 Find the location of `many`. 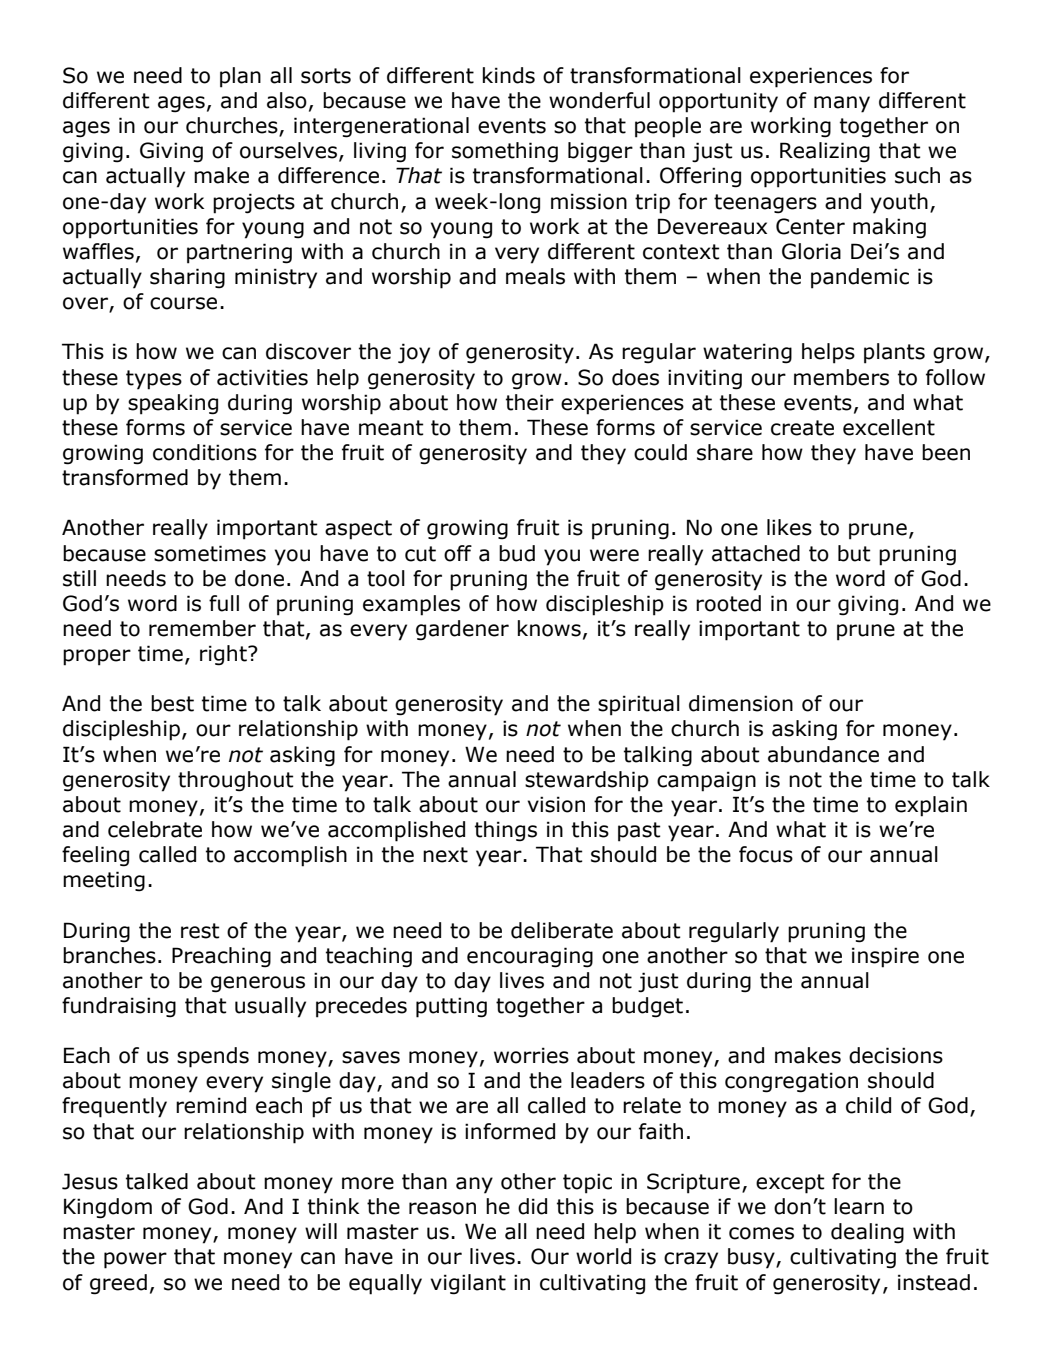

many is located at coordinates (842, 104).
